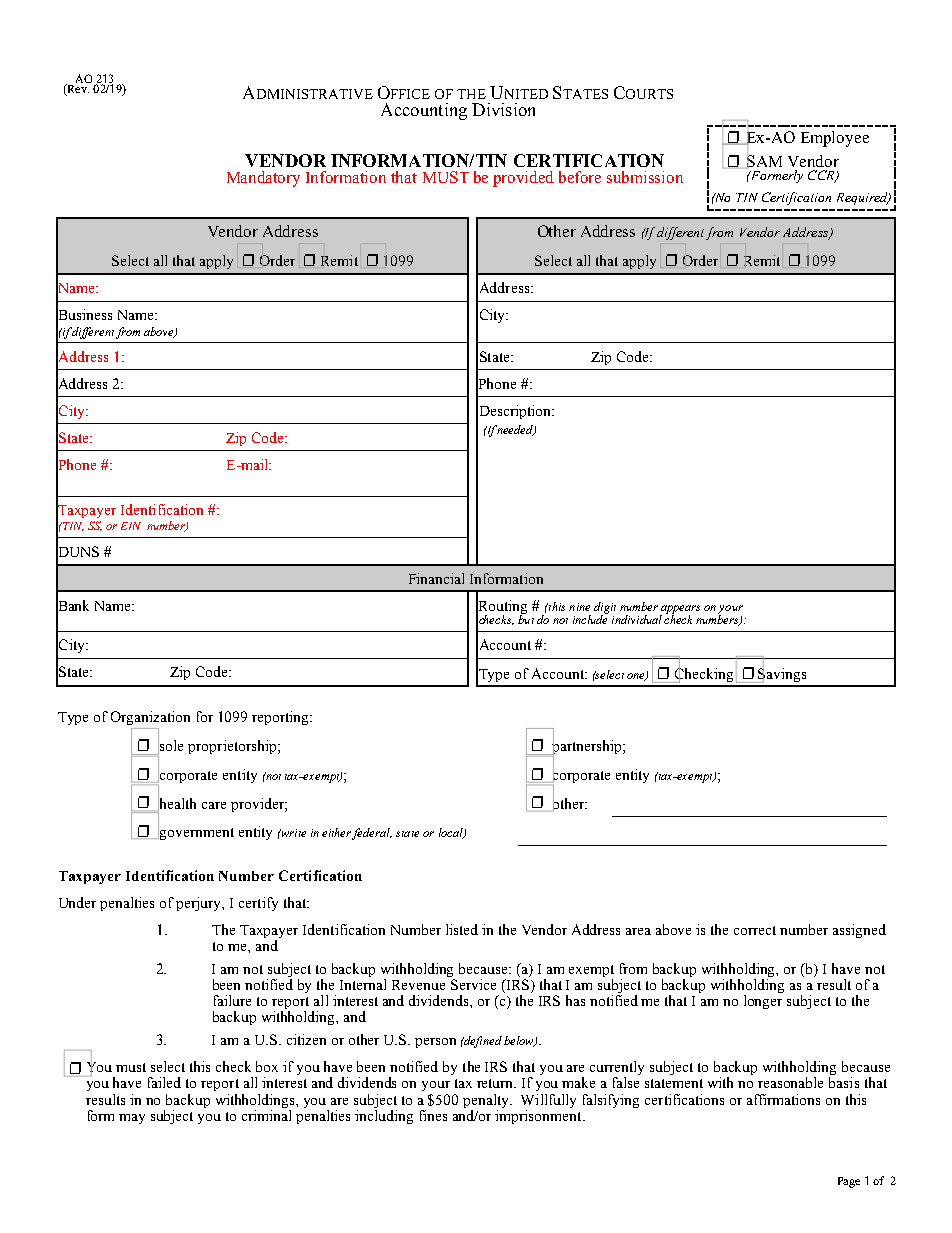 Image resolution: width=952 pixels, height=1233 pixels. I want to click on but, so click(526, 618).
